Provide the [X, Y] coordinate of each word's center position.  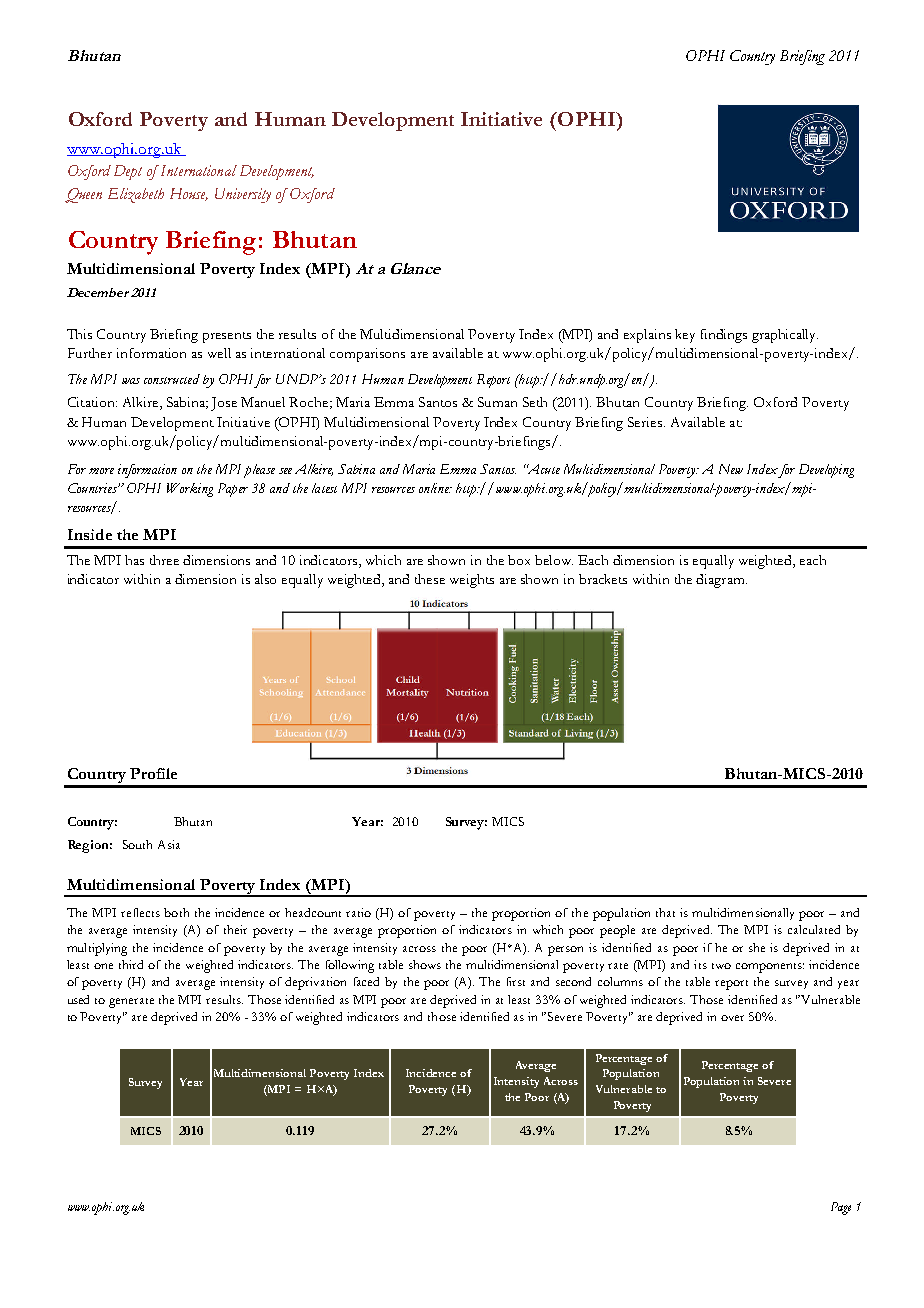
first [516, 981]
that [665, 912]
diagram [721, 581]
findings [724, 336]
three [164, 560]
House [189, 194]
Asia [169, 844]
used [78, 999]
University [243, 195]
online [435, 488]
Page [841, 1208]
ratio [358, 912]
